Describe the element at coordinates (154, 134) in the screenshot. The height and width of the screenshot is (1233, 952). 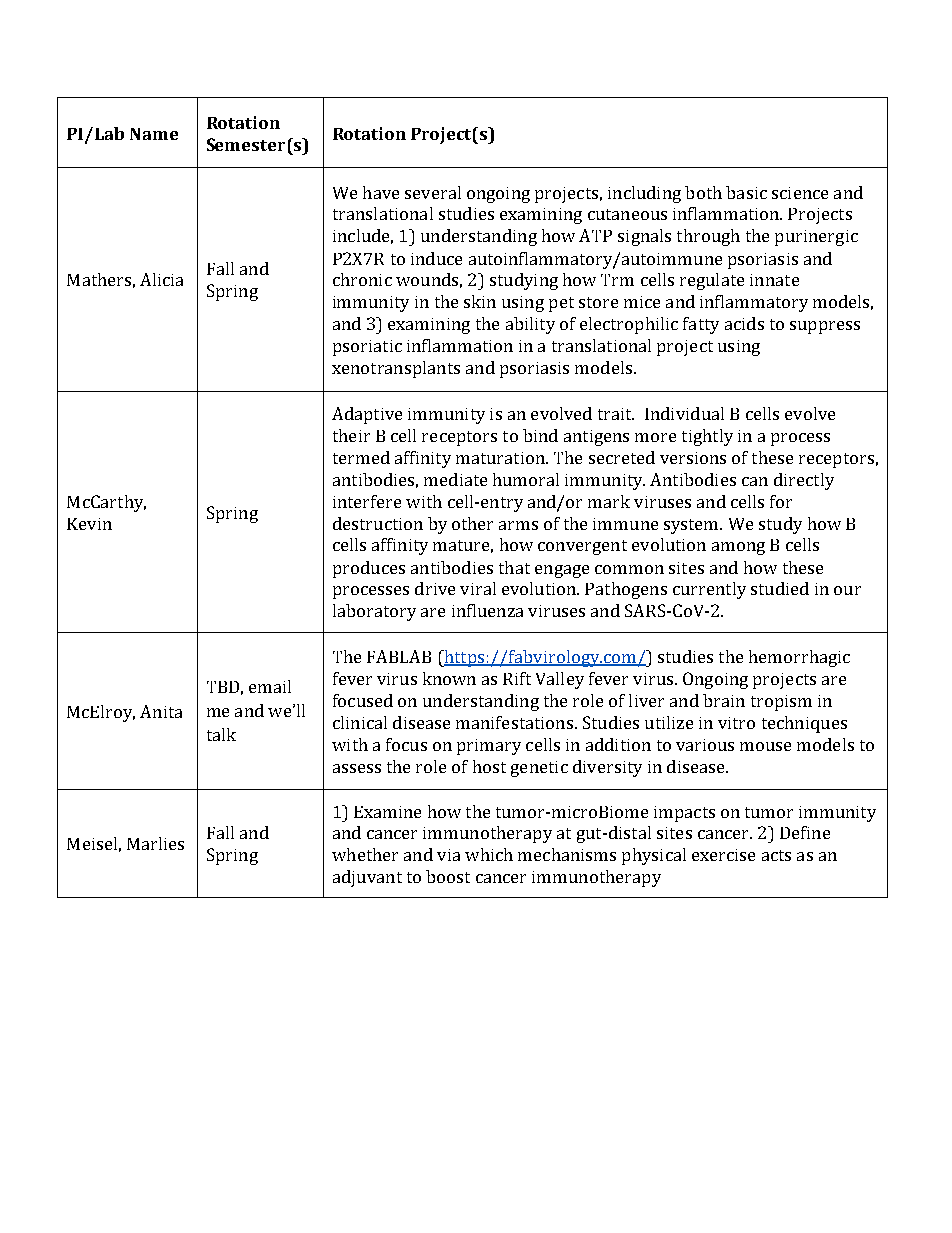
I see `Name` at that location.
